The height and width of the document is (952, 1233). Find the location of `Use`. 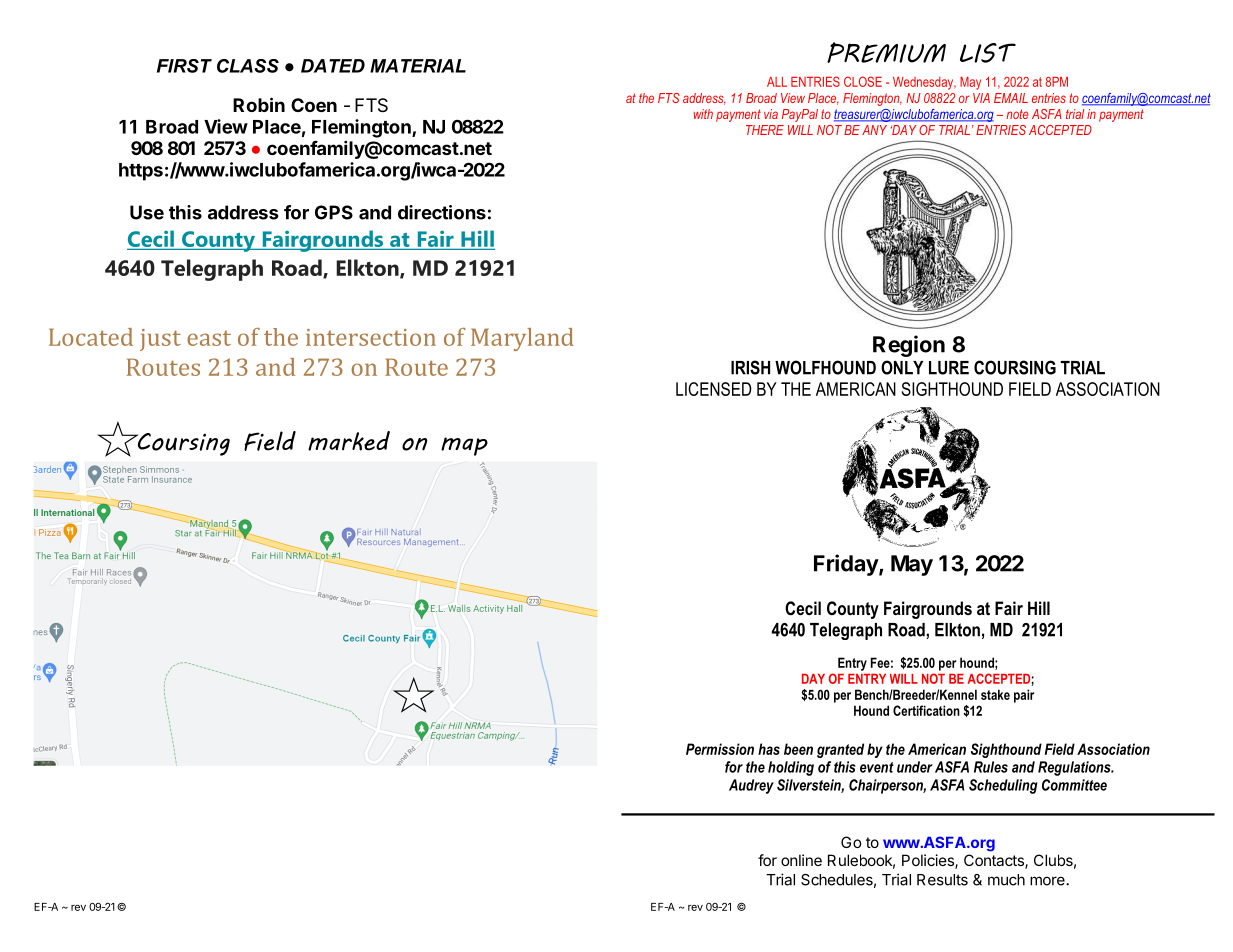

Use is located at coordinates (147, 212).
